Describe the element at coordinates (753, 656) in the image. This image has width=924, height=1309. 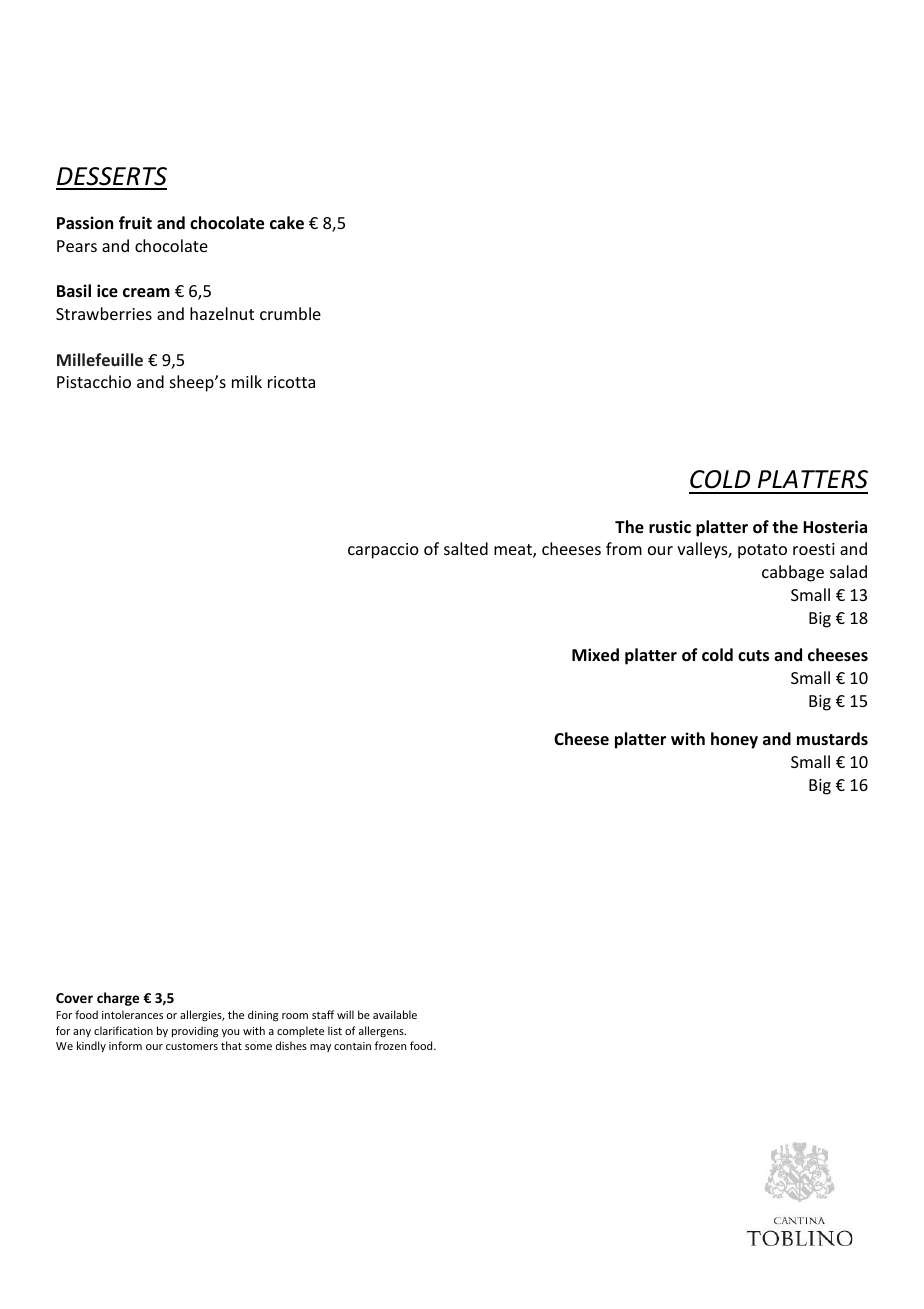
I see `cuts` at that location.
